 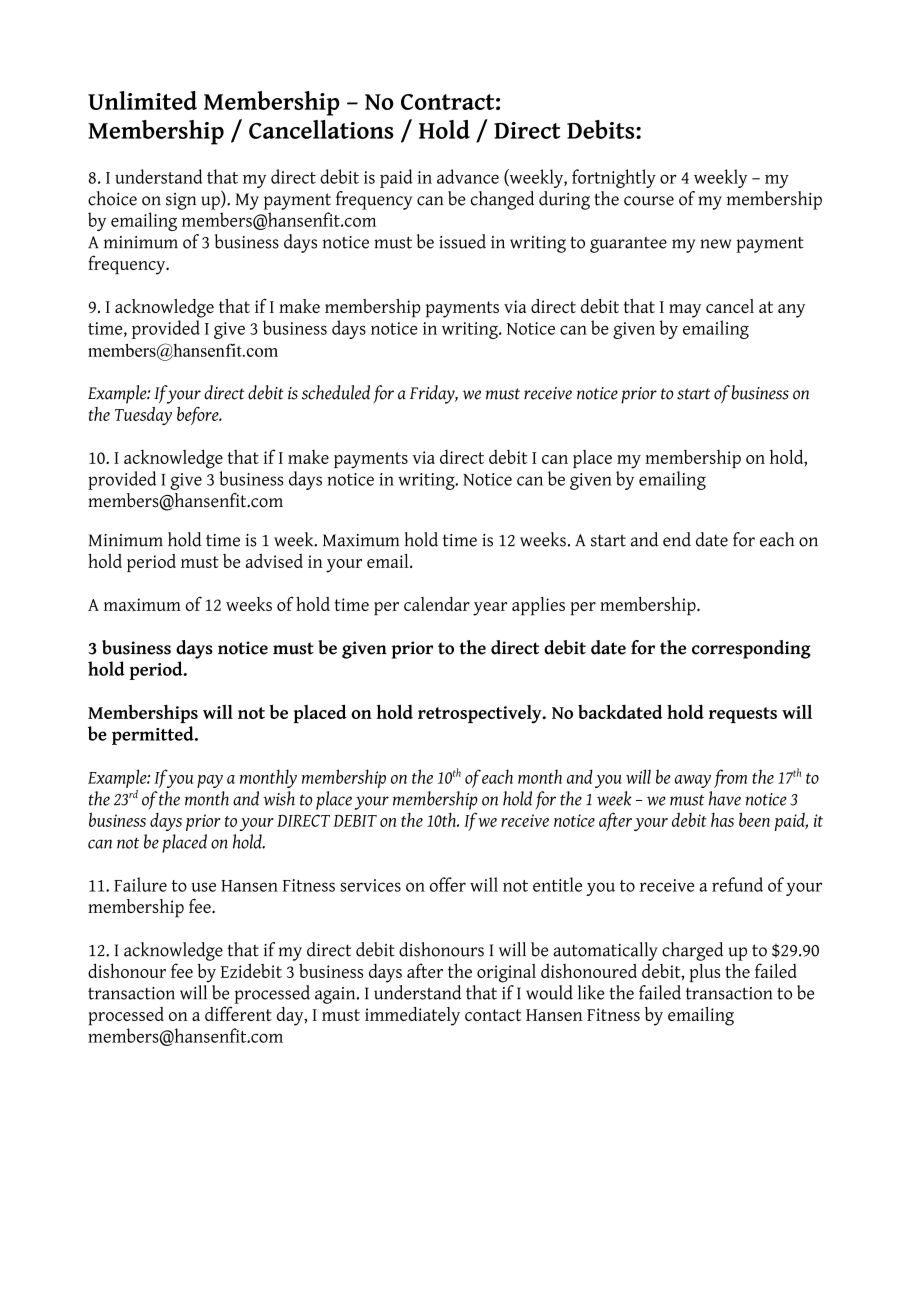 I want to click on different, so click(x=238, y=1013).
